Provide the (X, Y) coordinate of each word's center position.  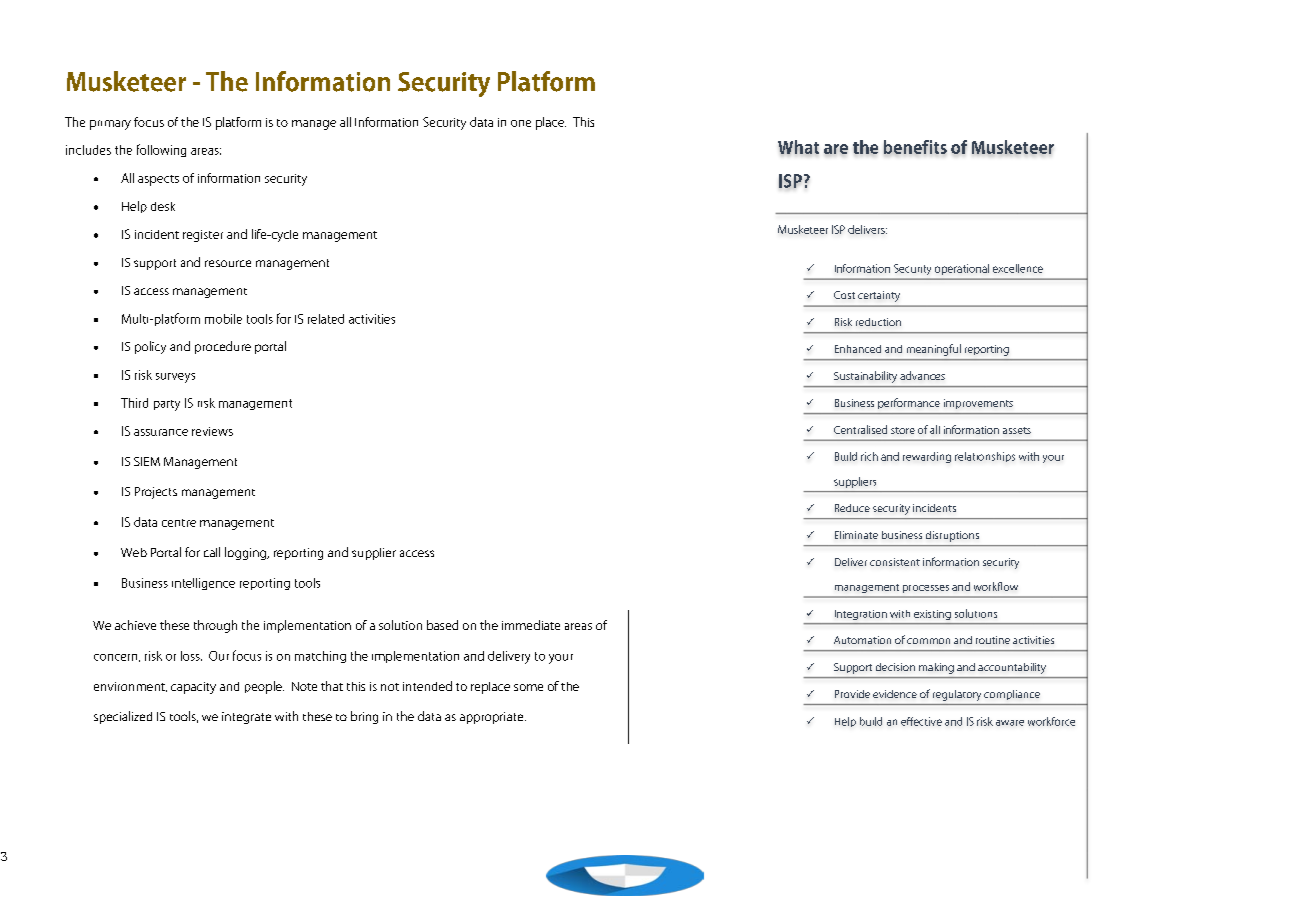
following (161, 150)
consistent (895, 562)
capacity (193, 688)
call (212, 552)
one (521, 123)
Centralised (860, 429)
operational (962, 269)
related (326, 319)
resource (228, 263)
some (528, 687)
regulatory (957, 695)
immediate (531, 625)
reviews (212, 431)
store (903, 430)
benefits (915, 147)
